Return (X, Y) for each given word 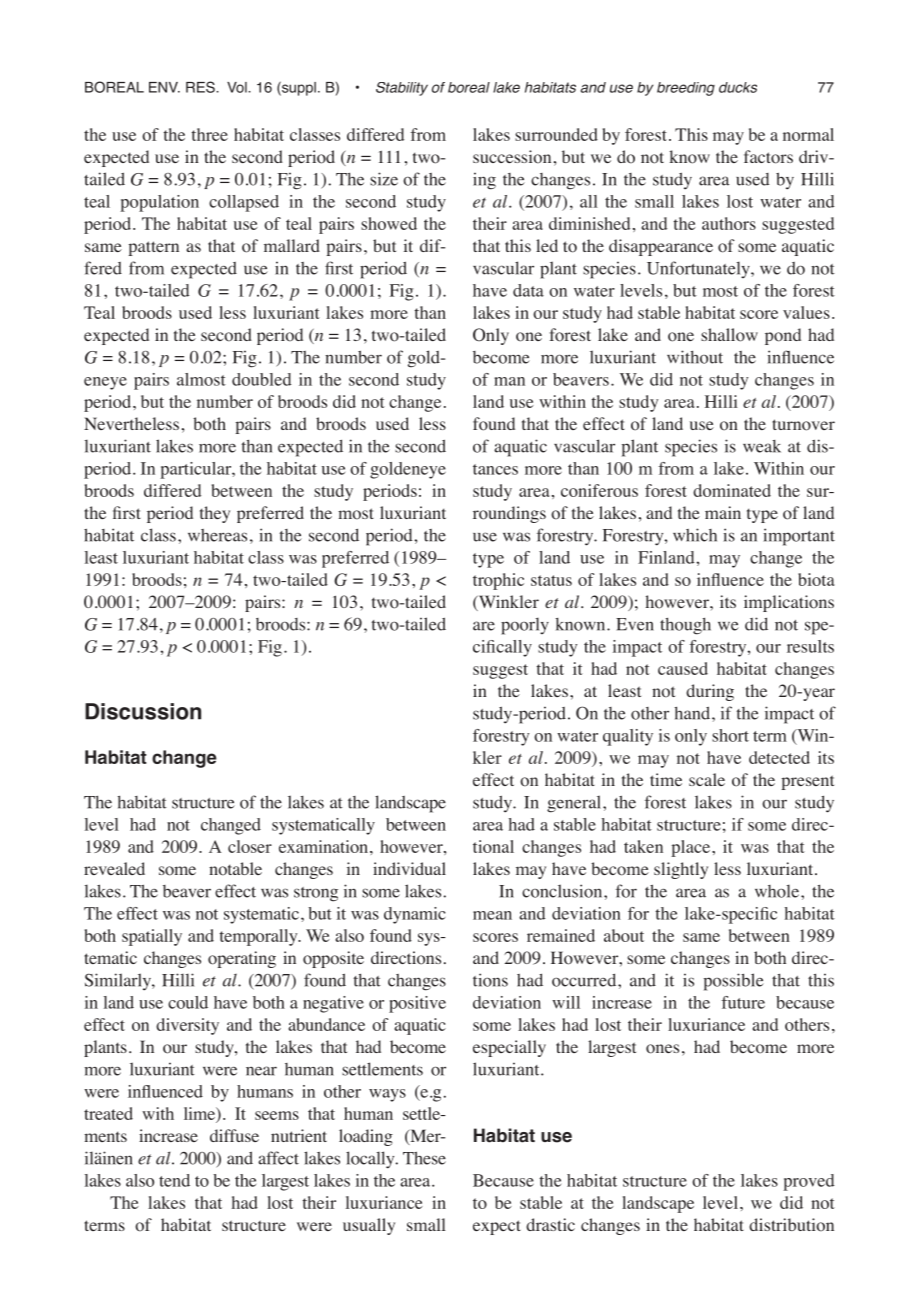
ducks (738, 87)
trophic (498, 581)
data (528, 290)
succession (512, 157)
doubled (262, 379)
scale (707, 779)
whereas (217, 535)
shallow (729, 335)
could (188, 1002)
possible (734, 982)
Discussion (143, 711)
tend (174, 1180)
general (575, 804)
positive (417, 1004)
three (210, 134)
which (695, 535)
